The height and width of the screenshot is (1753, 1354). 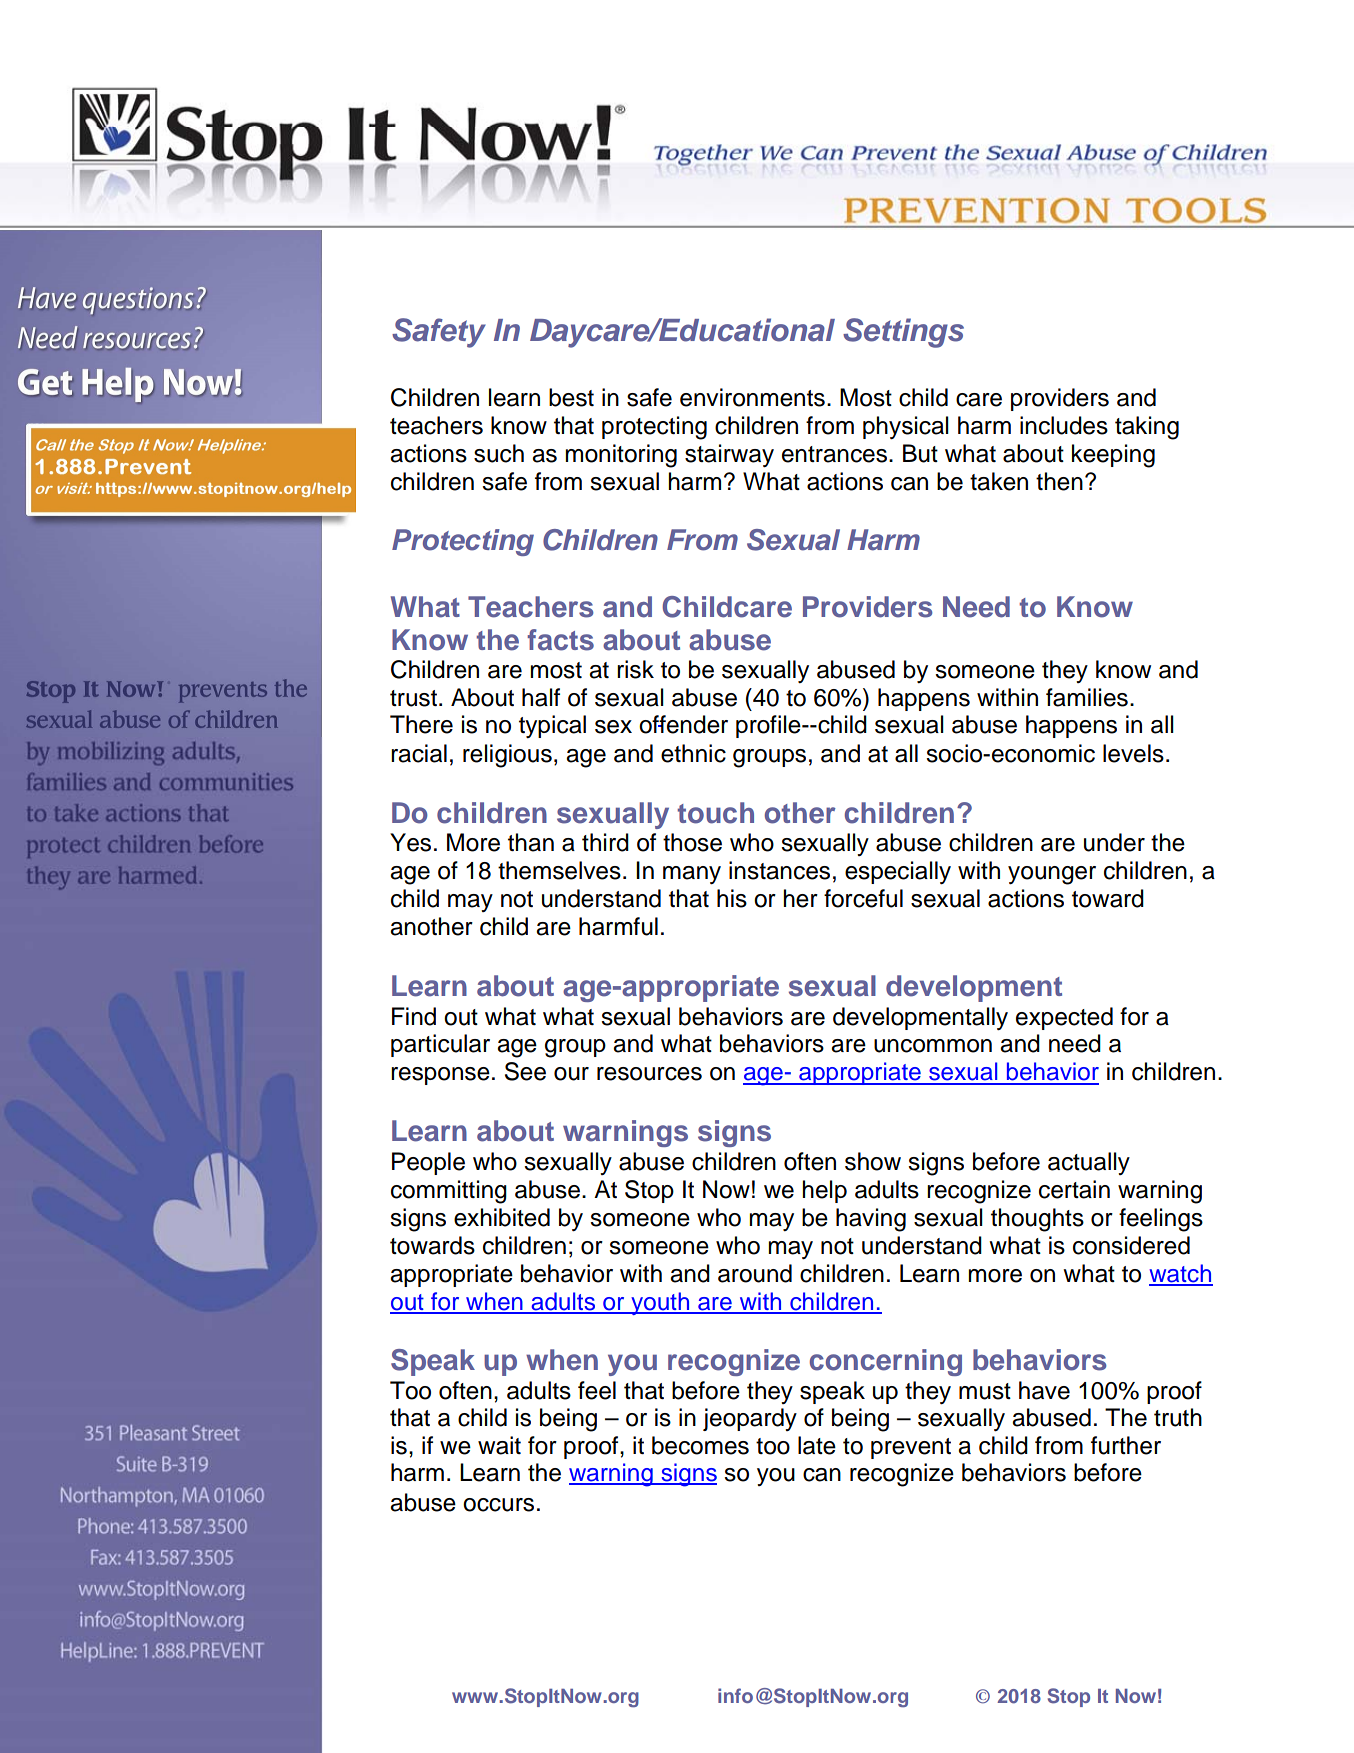 What do you see at coordinates (779, 870) in the screenshot?
I see `instances` at bounding box center [779, 870].
